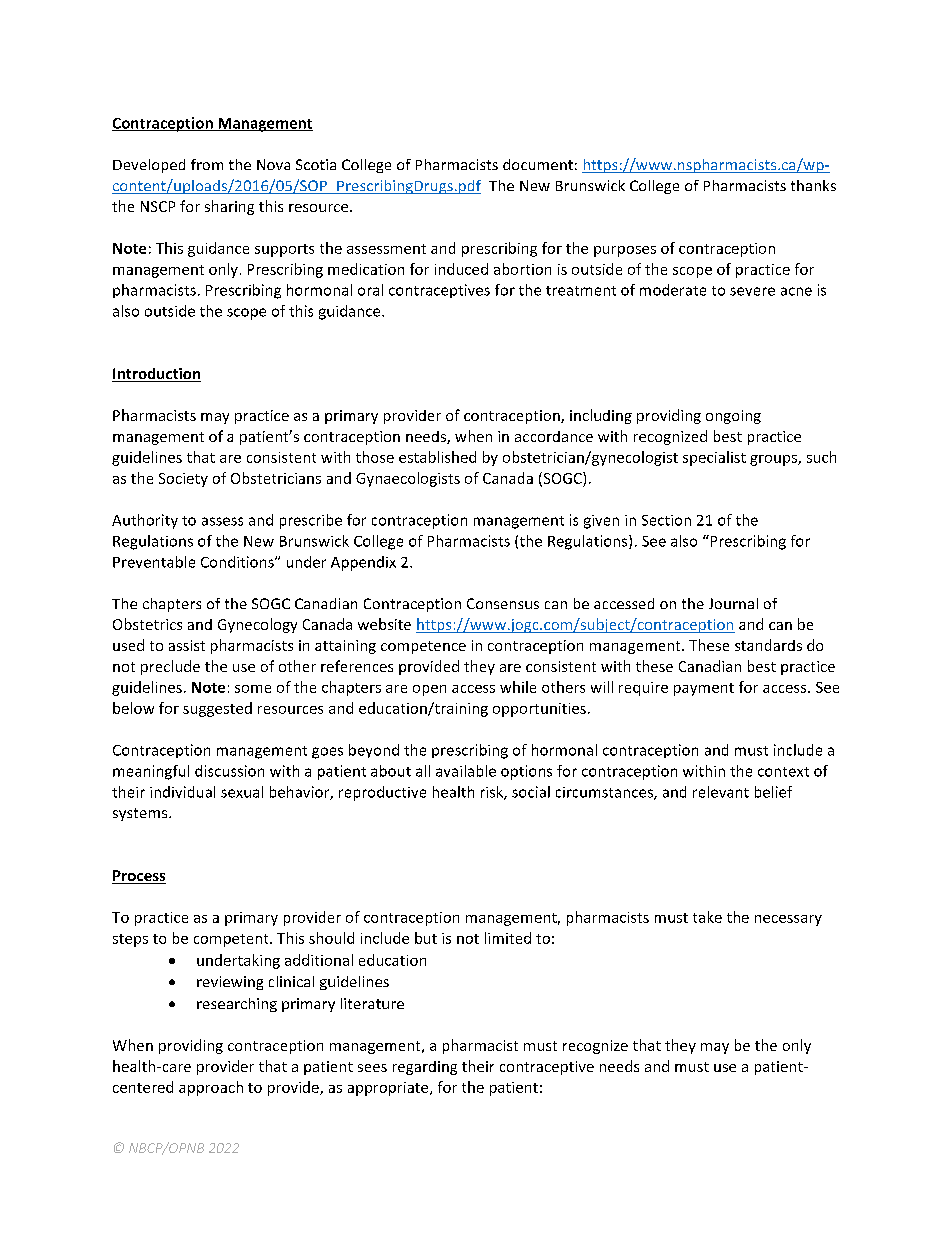  I want to click on regarding, so click(425, 1068).
